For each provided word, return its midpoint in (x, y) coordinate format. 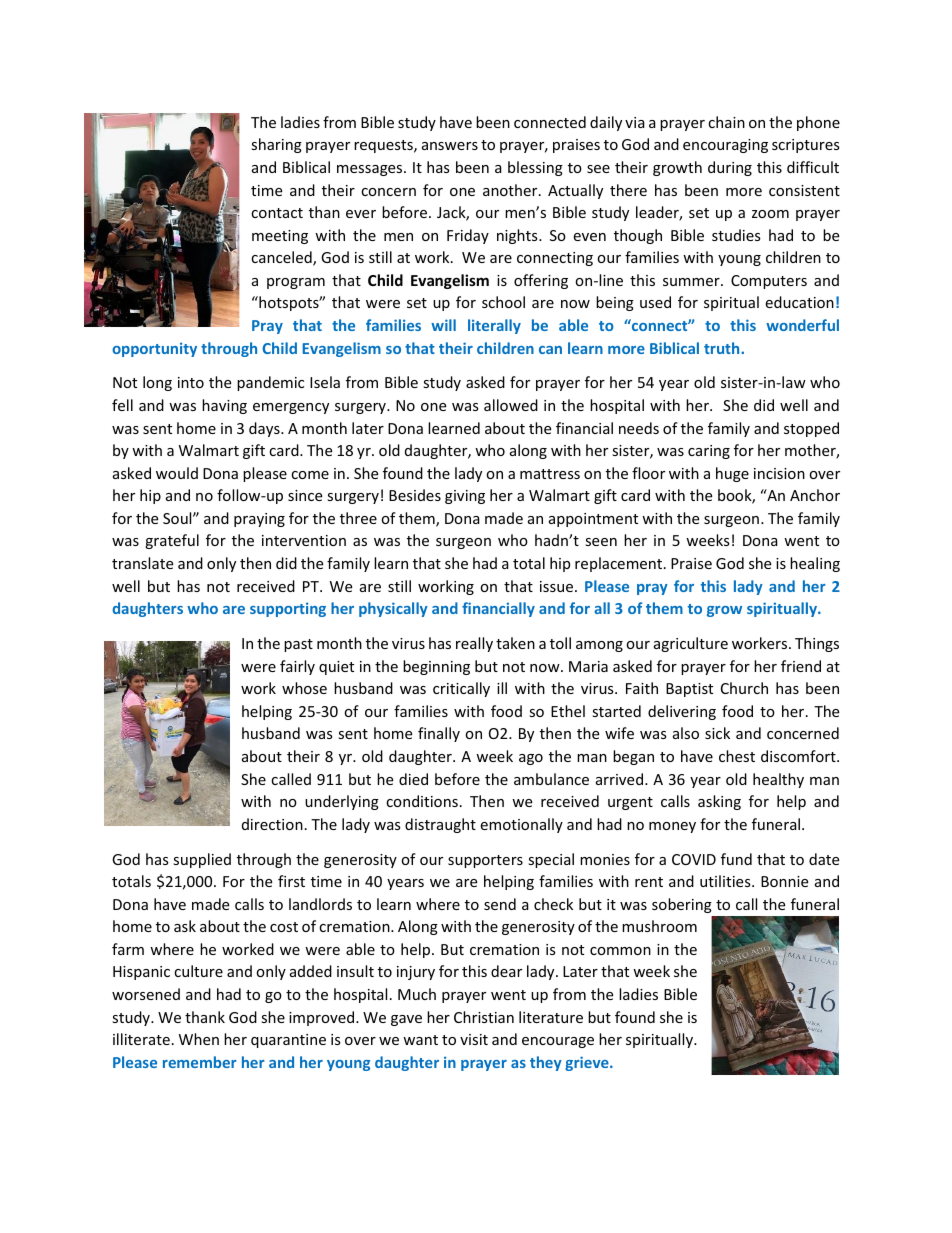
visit (474, 1039)
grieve (588, 1063)
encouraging (725, 146)
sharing (276, 145)
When (199, 1039)
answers (450, 146)
